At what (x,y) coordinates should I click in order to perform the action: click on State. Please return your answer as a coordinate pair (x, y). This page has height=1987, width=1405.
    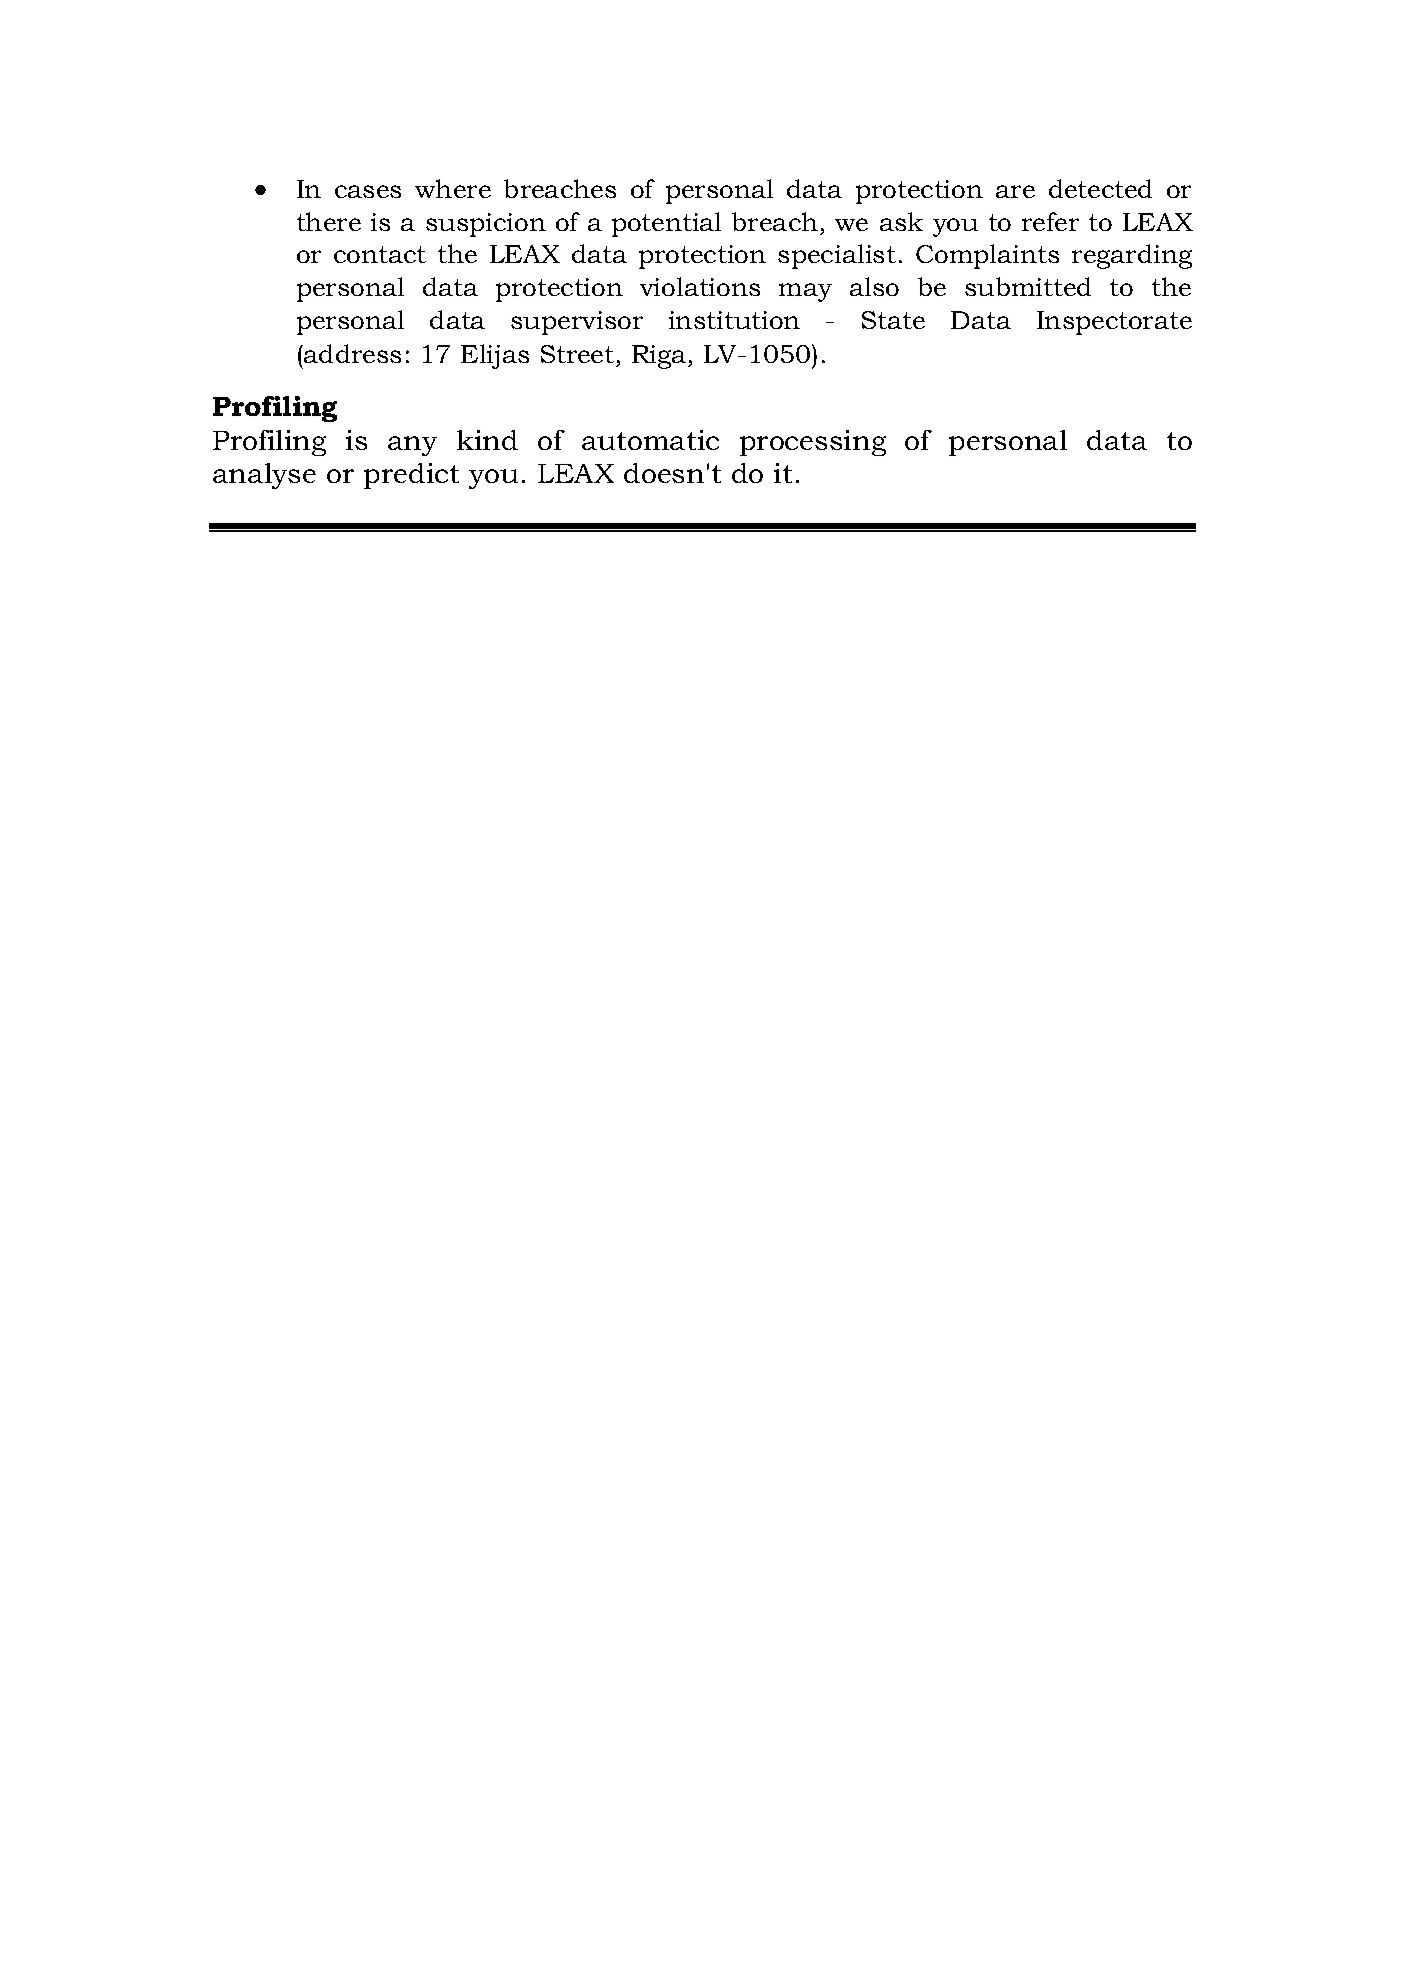
    Looking at the image, I should click on (893, 320).
